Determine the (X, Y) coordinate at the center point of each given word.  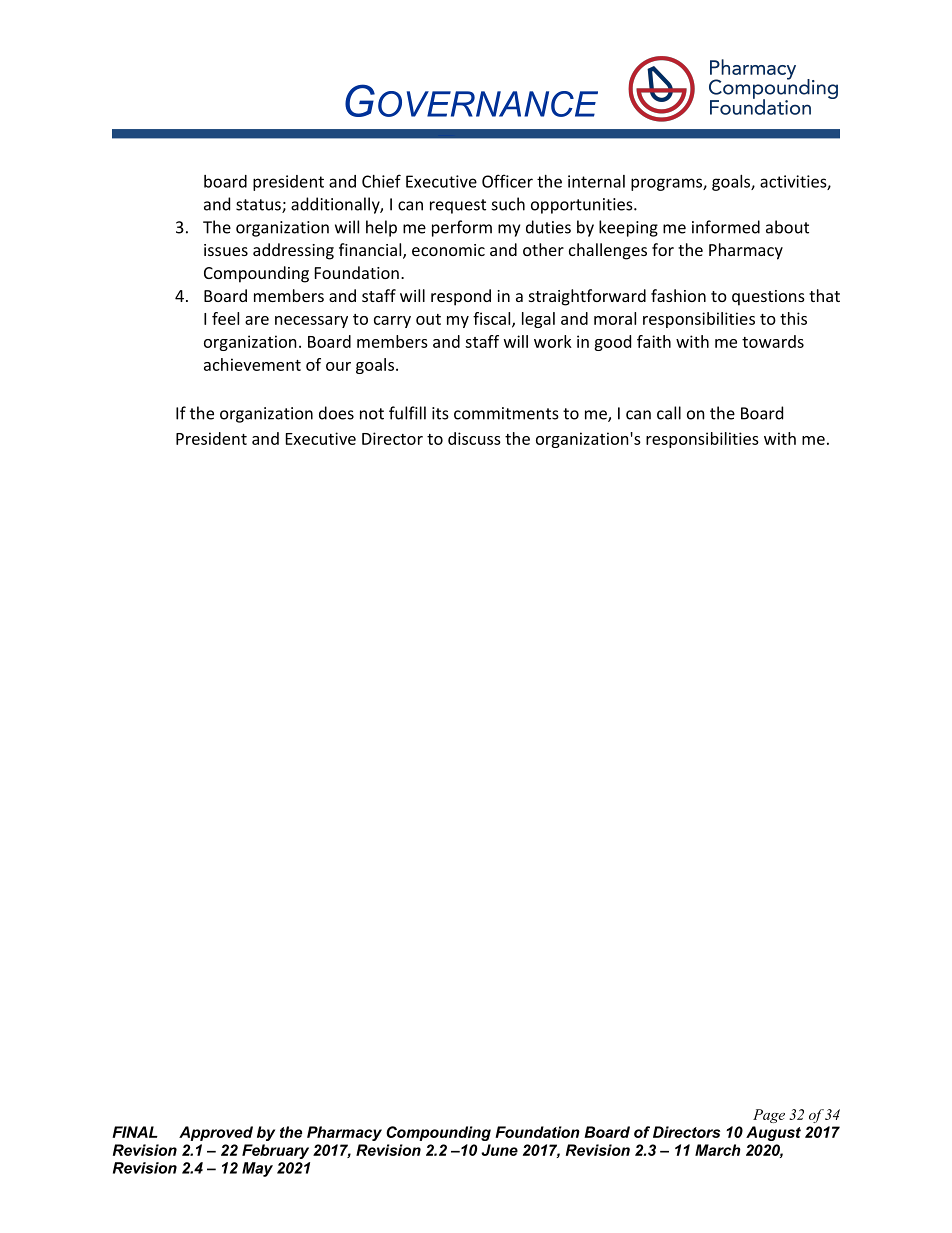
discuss (474, 438)
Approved (216, 1133)
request (458, 206)
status (259, 206)
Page (769, 1116)
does (336, 413)
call (669, 413)
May (257, 1169)
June (499, 1150)
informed (726, 227)
